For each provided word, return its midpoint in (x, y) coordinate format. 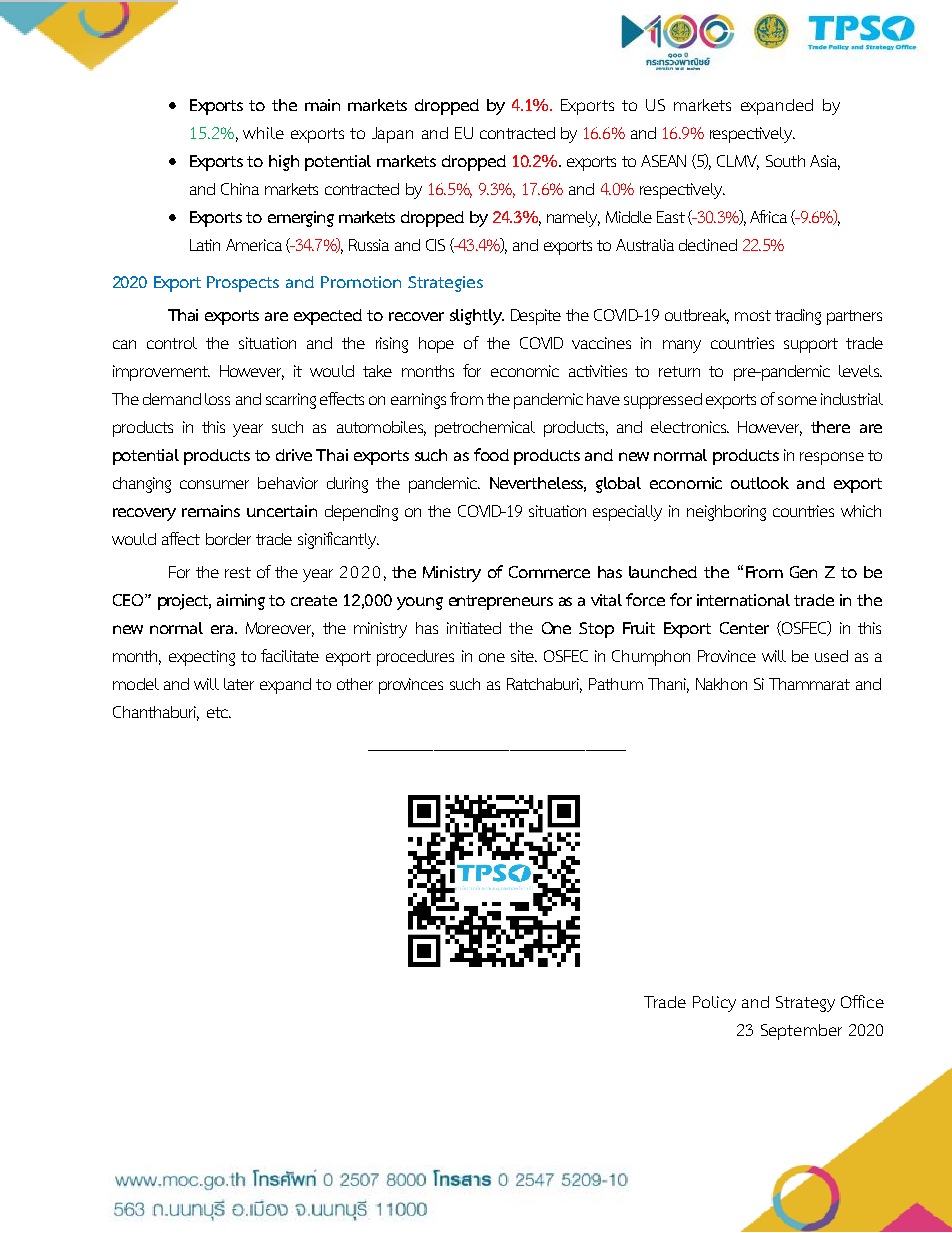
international (743, 600)
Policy (714, 1004)
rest (238, 572)
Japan (392, 135)
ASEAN (663, 161)
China (240, 189)
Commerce (549, 572)
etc (219, 712)
